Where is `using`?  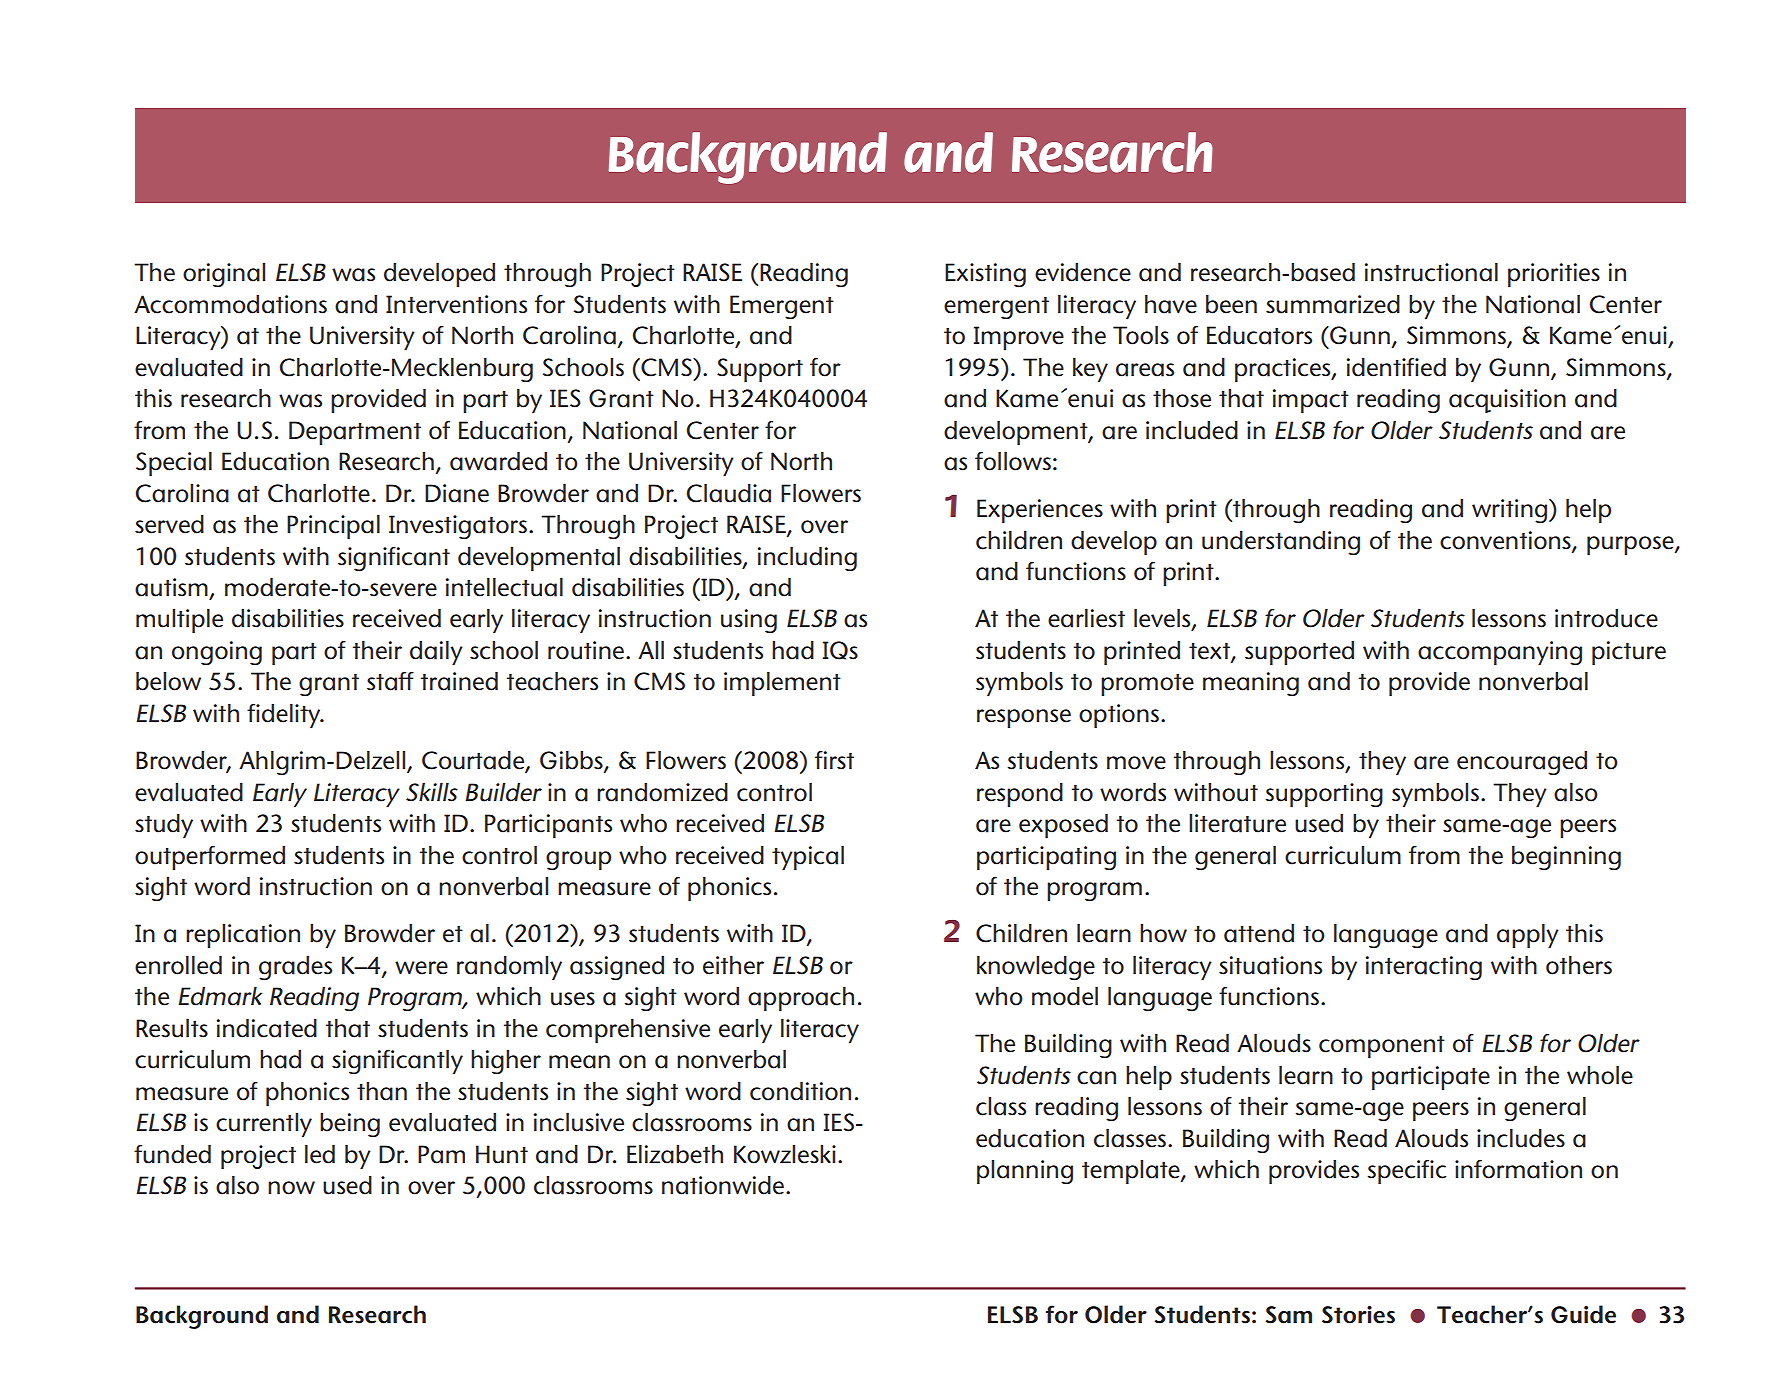 using is located at coordinates (749, 621).
